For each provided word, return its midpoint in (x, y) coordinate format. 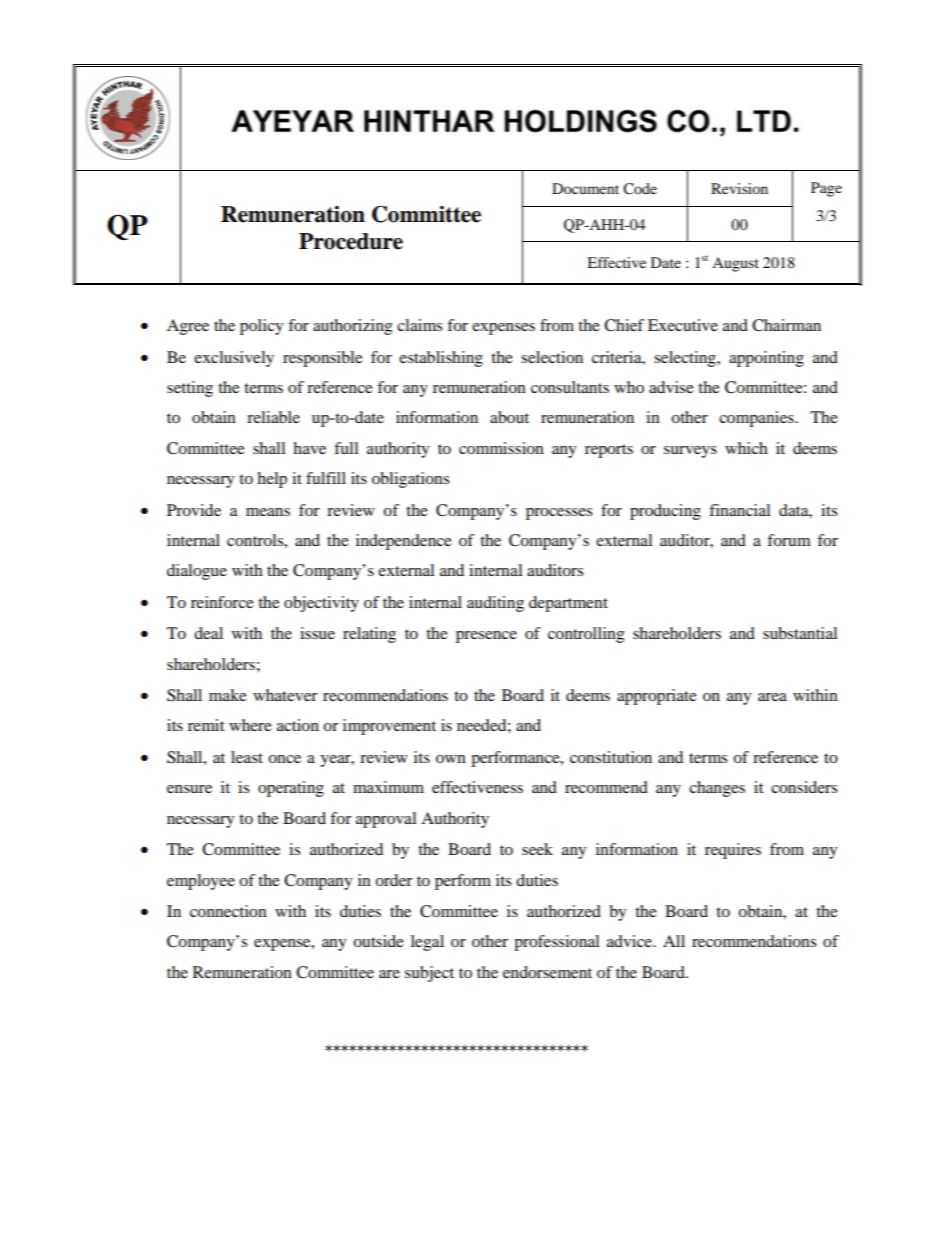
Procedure (351, 241)
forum (789, 540)
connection (228, 911)
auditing (495, 604)
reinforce (222, 602)
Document (585, 188)
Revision (739, 188)
